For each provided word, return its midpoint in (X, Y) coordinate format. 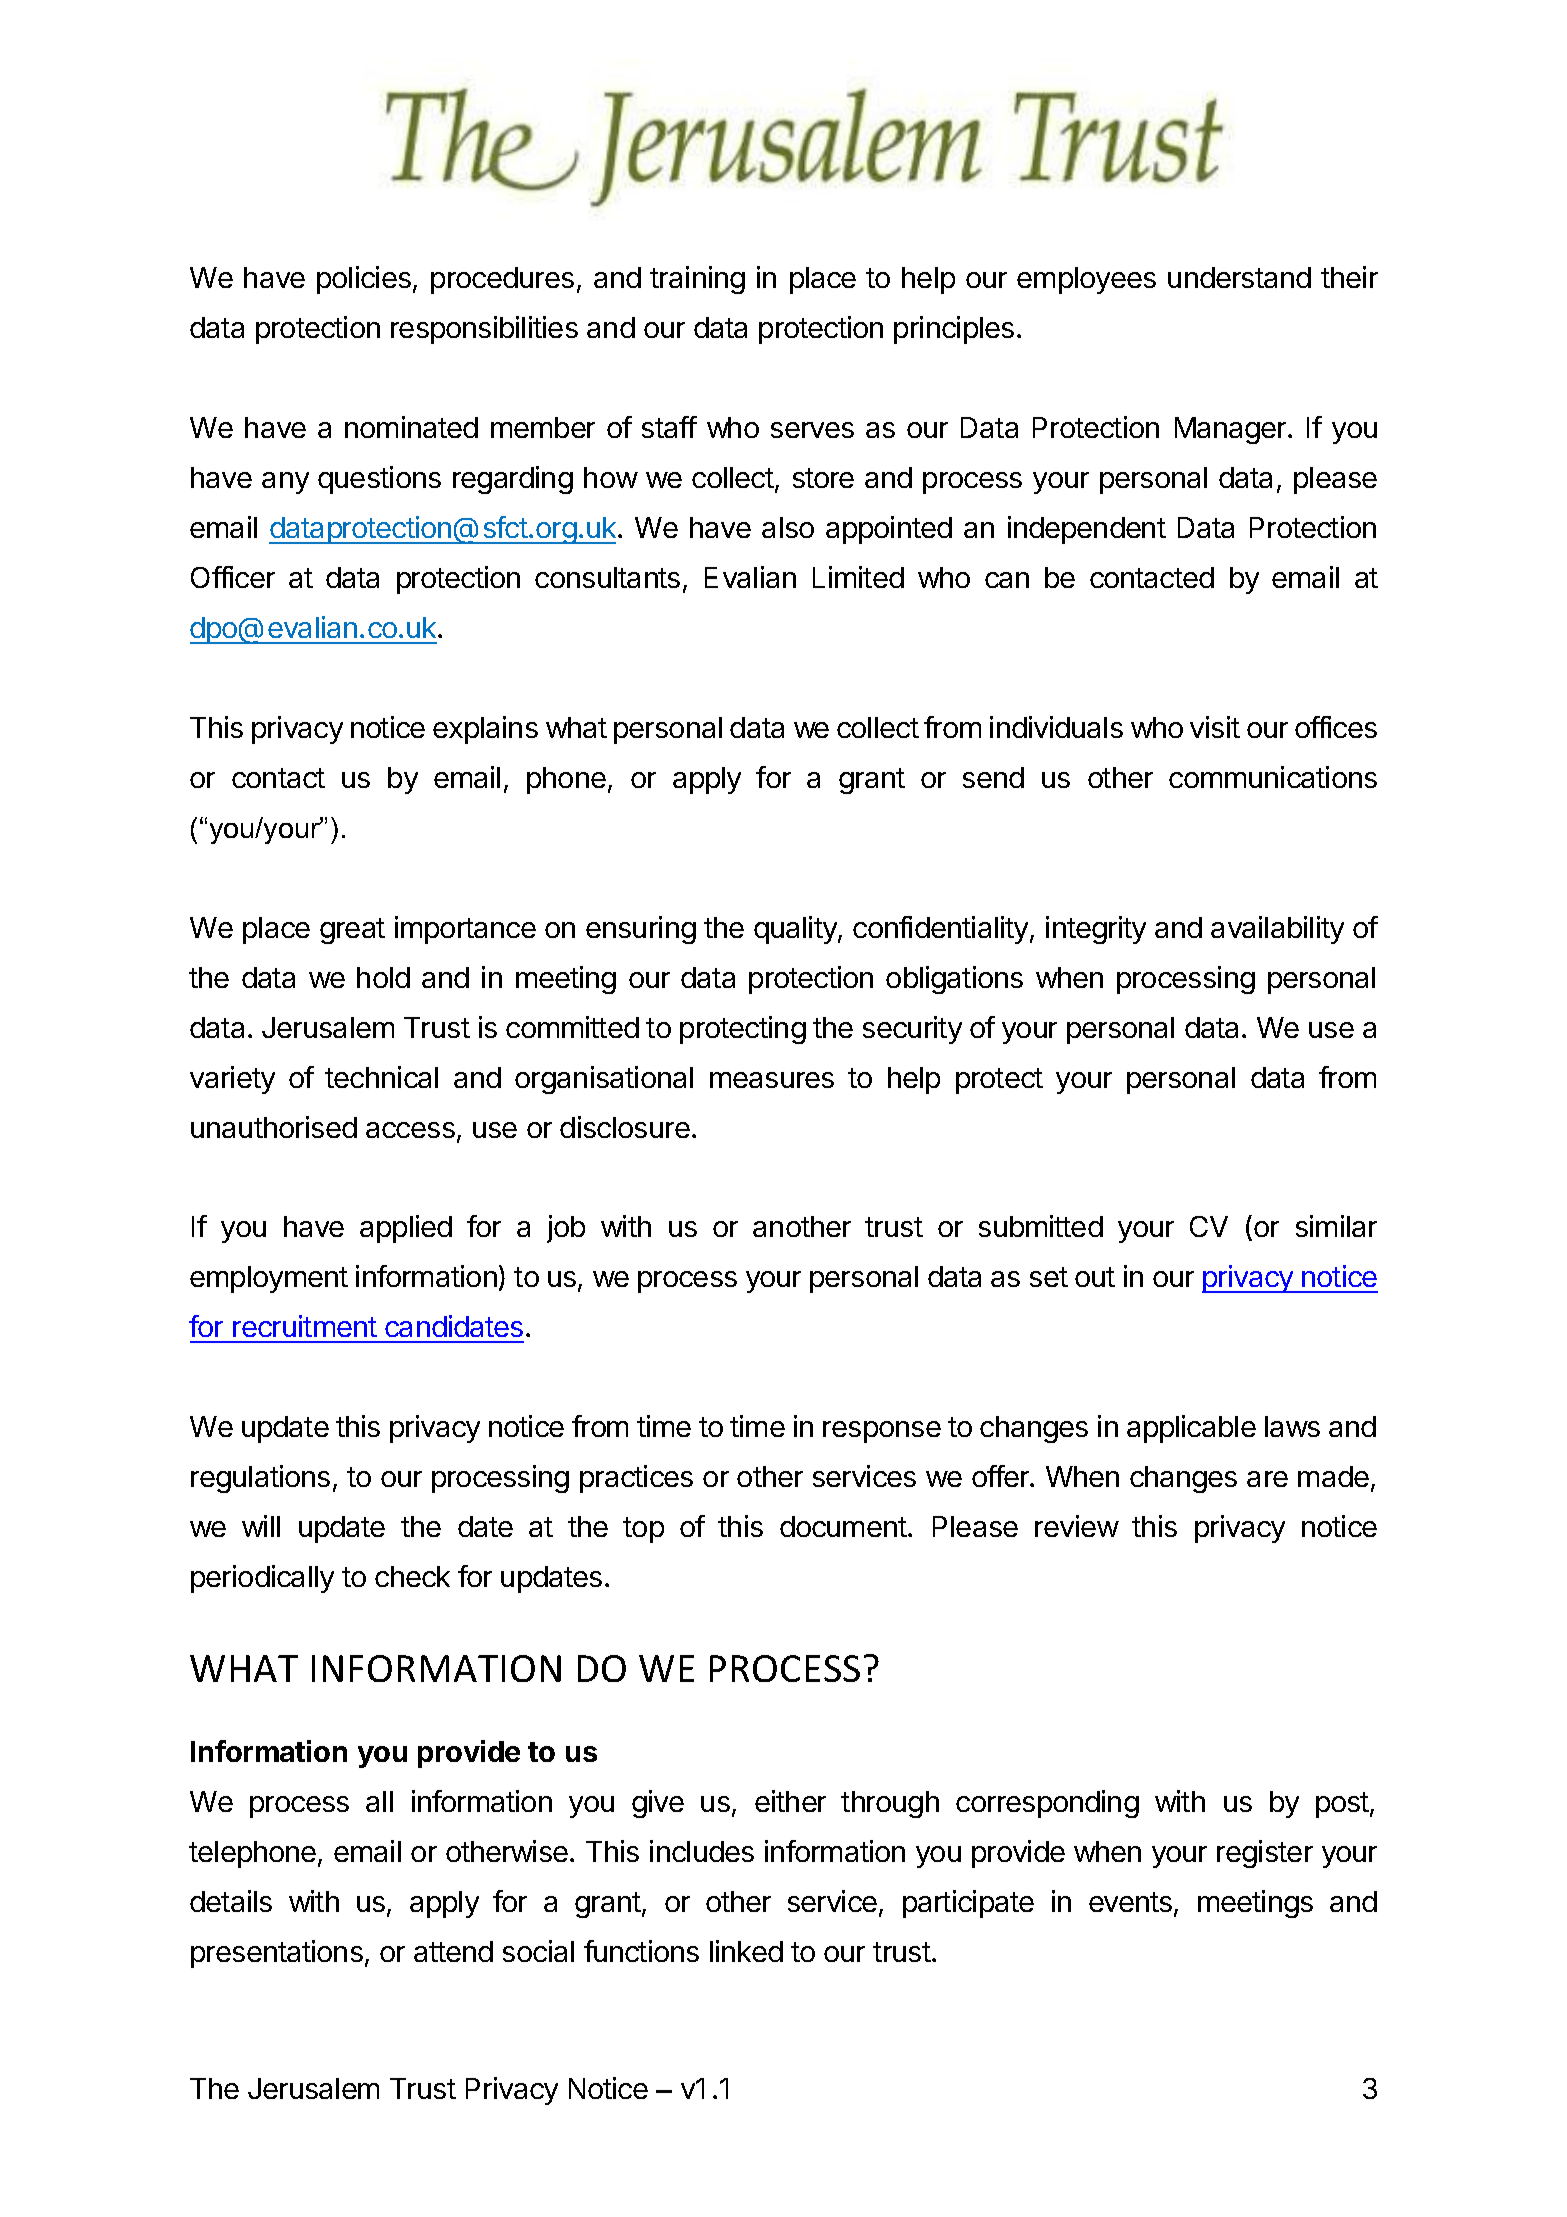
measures (772, 1080)
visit (1215, 727)
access (410, 1130)
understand (1239, 277)
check (412, 1576)
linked (746, 1951)
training (697, 280)
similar (1336, 1226)
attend (453, 1951)
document (844, 1526)
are (1267, 1479)
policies (364, 280)
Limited (858, 577)
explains (485, 730)
